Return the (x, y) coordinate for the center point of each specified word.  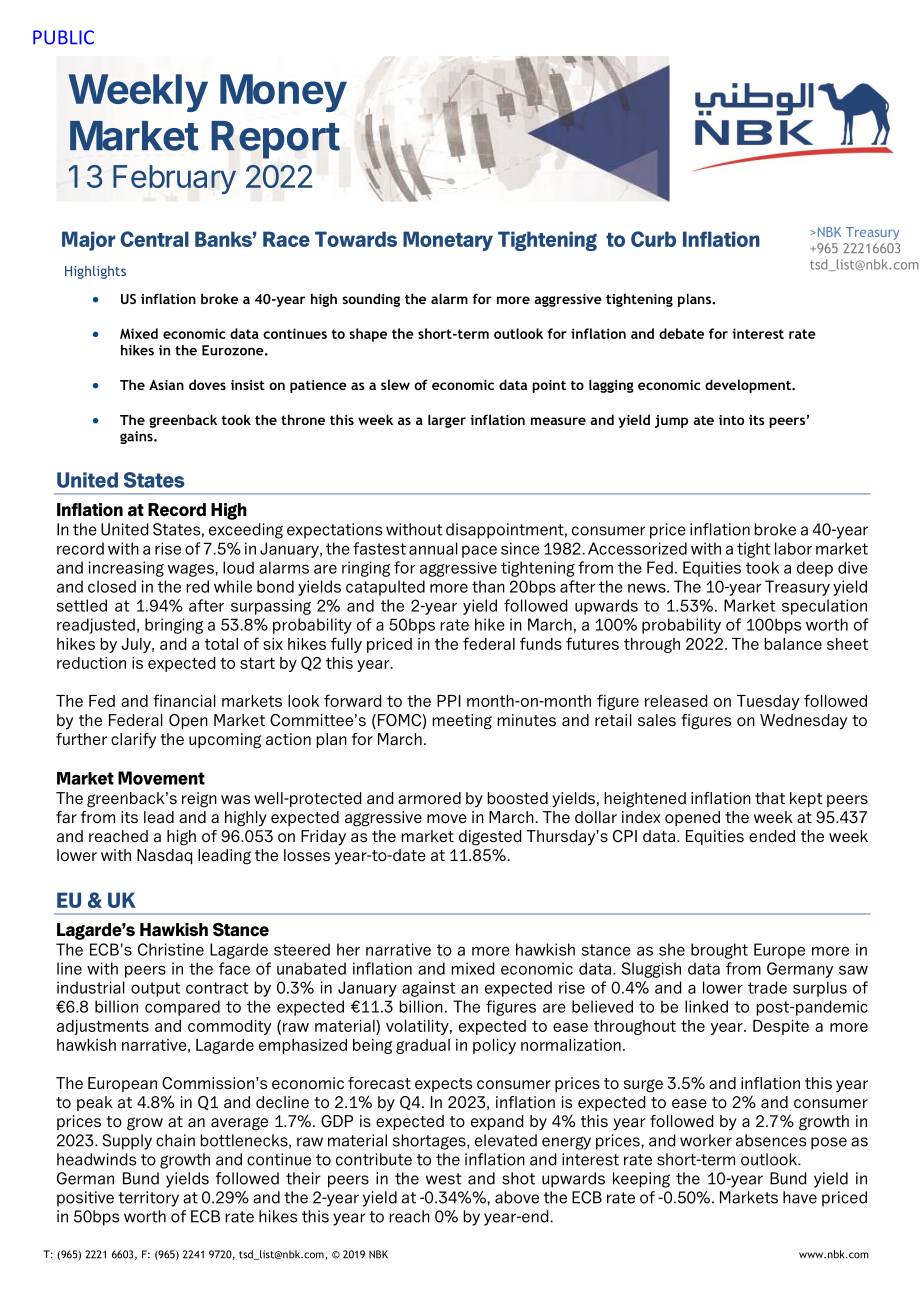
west (443, 1179)
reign (199, 800)
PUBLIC (63, 37)
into (731, 420)
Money (283, 93)
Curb (653, 239)
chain (175, 1140)
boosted (517, 798)
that (770, 798)
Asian (166, 385)
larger (447, 421)
